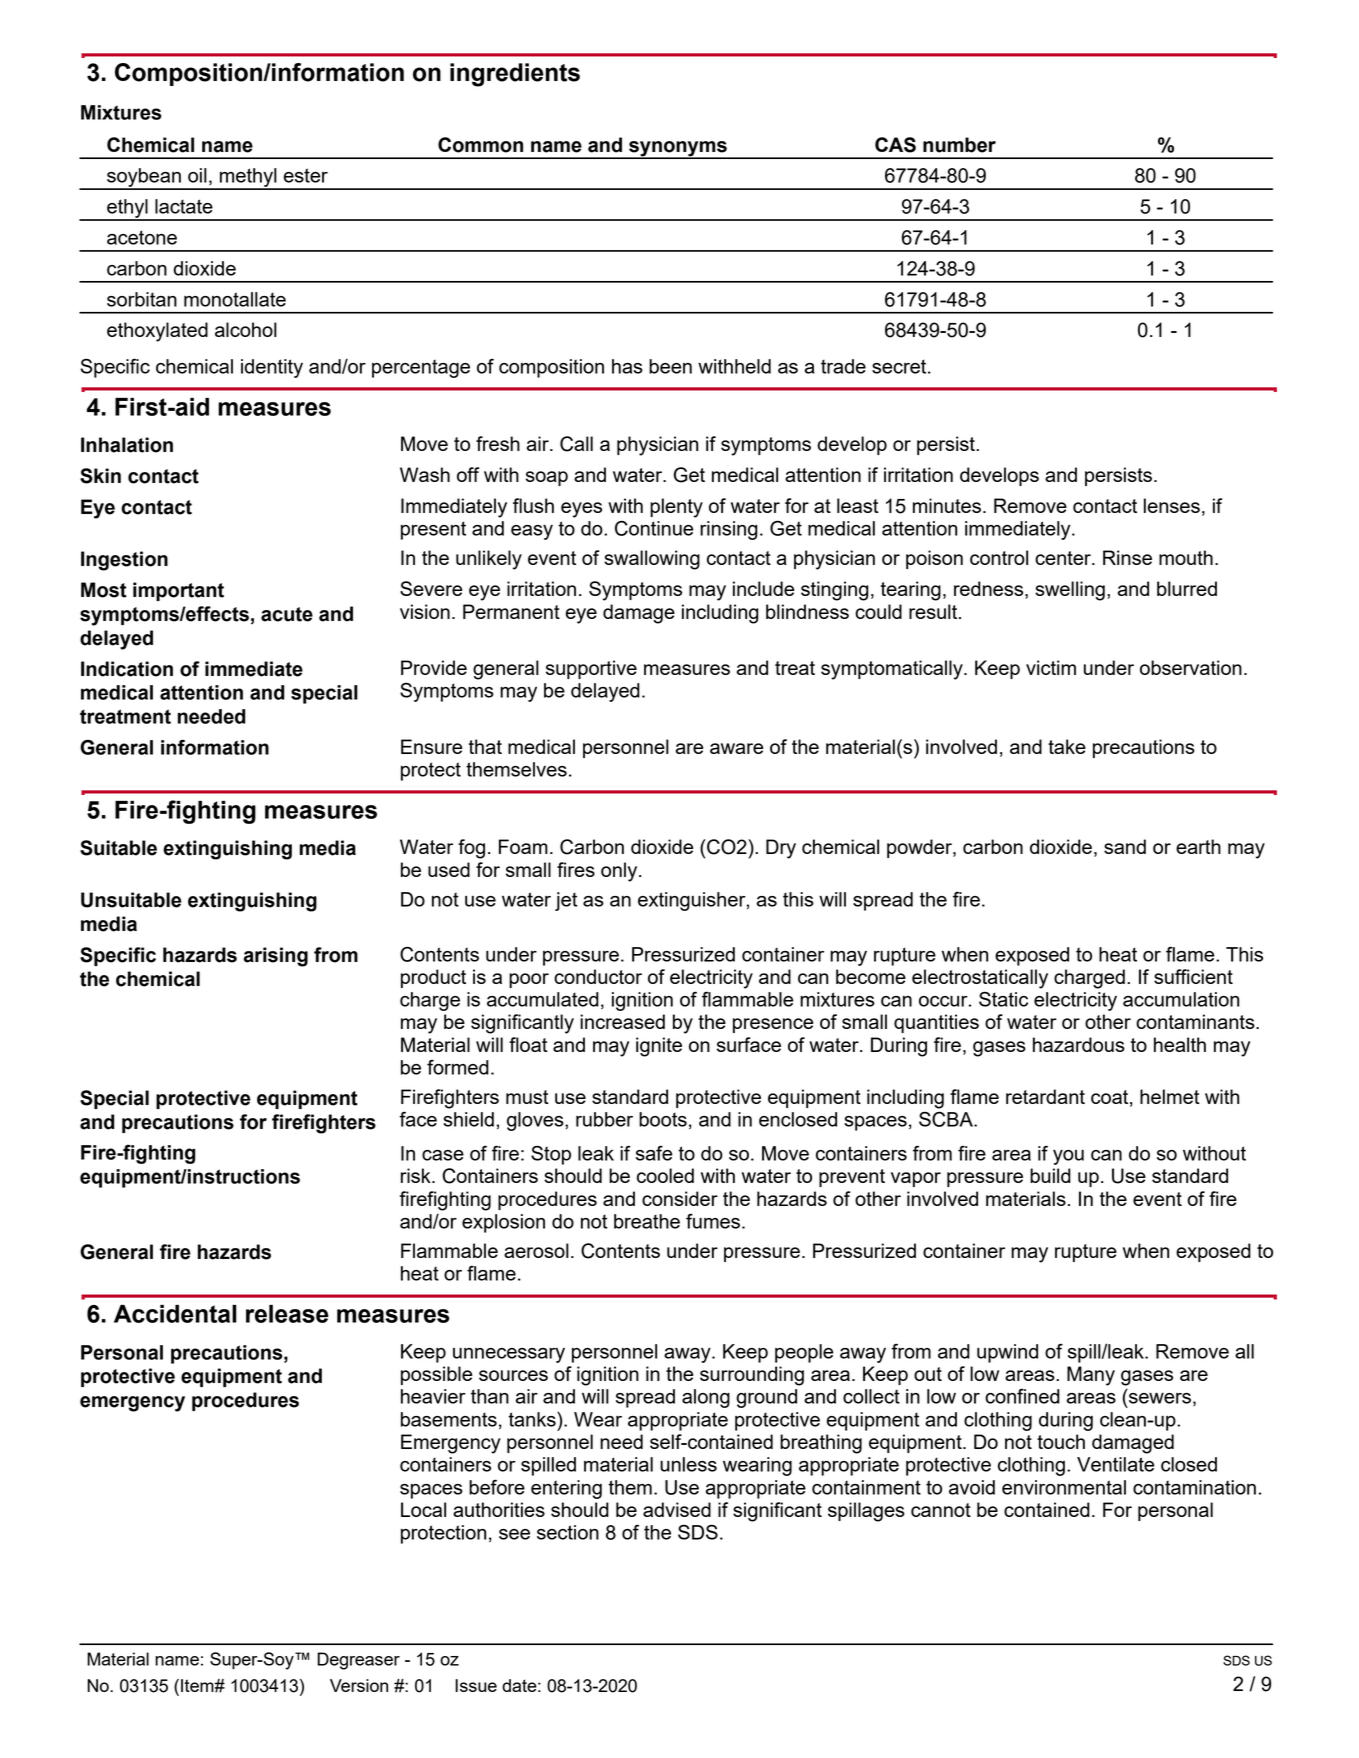 Image resolution: width=1359 pixels, height=1758 pixels. Describe the element at coordinates (276, 957) in the screenshot. I see `arising` at that location.
